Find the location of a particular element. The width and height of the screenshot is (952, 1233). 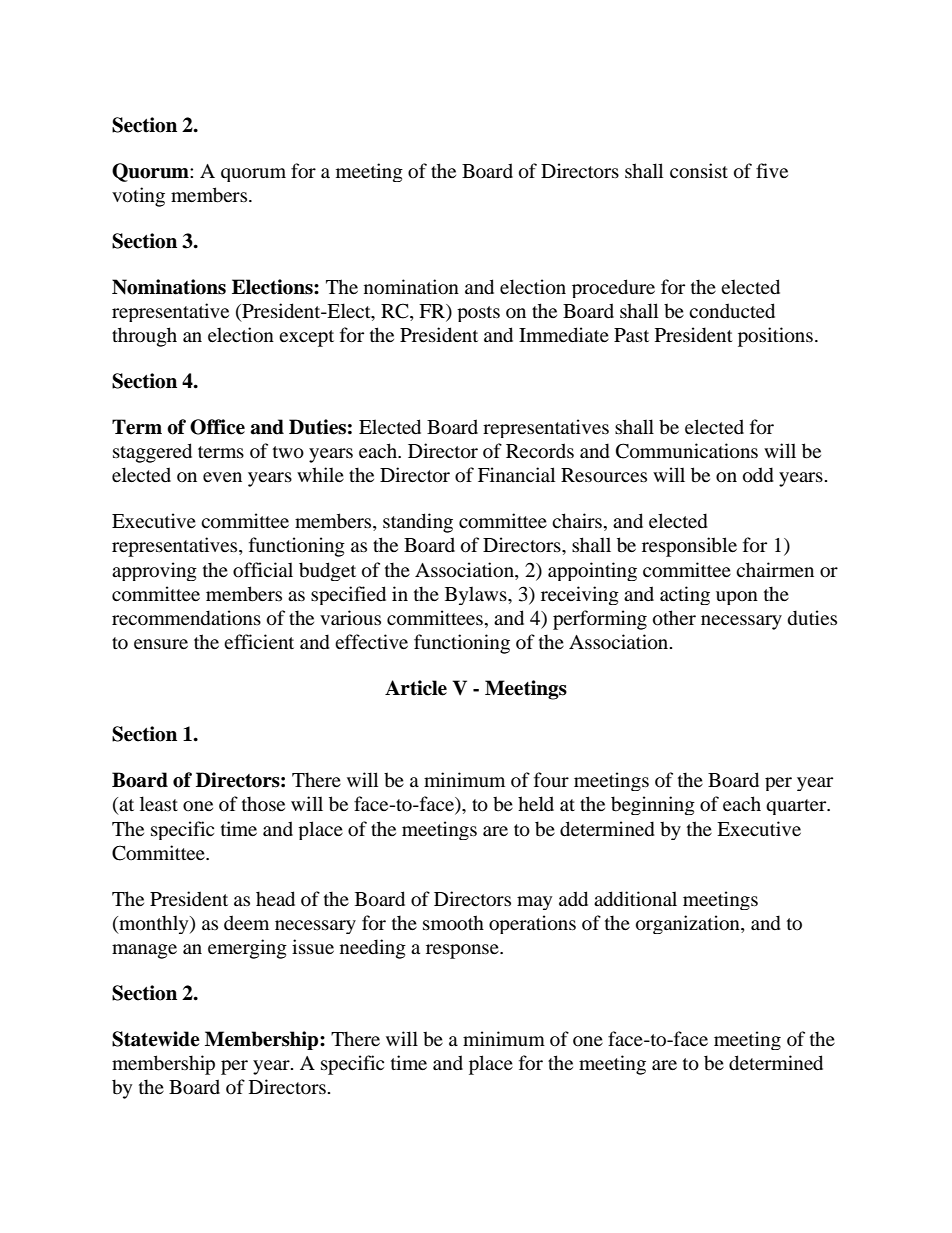

Bylaws is located at coordinates (477, 595).
